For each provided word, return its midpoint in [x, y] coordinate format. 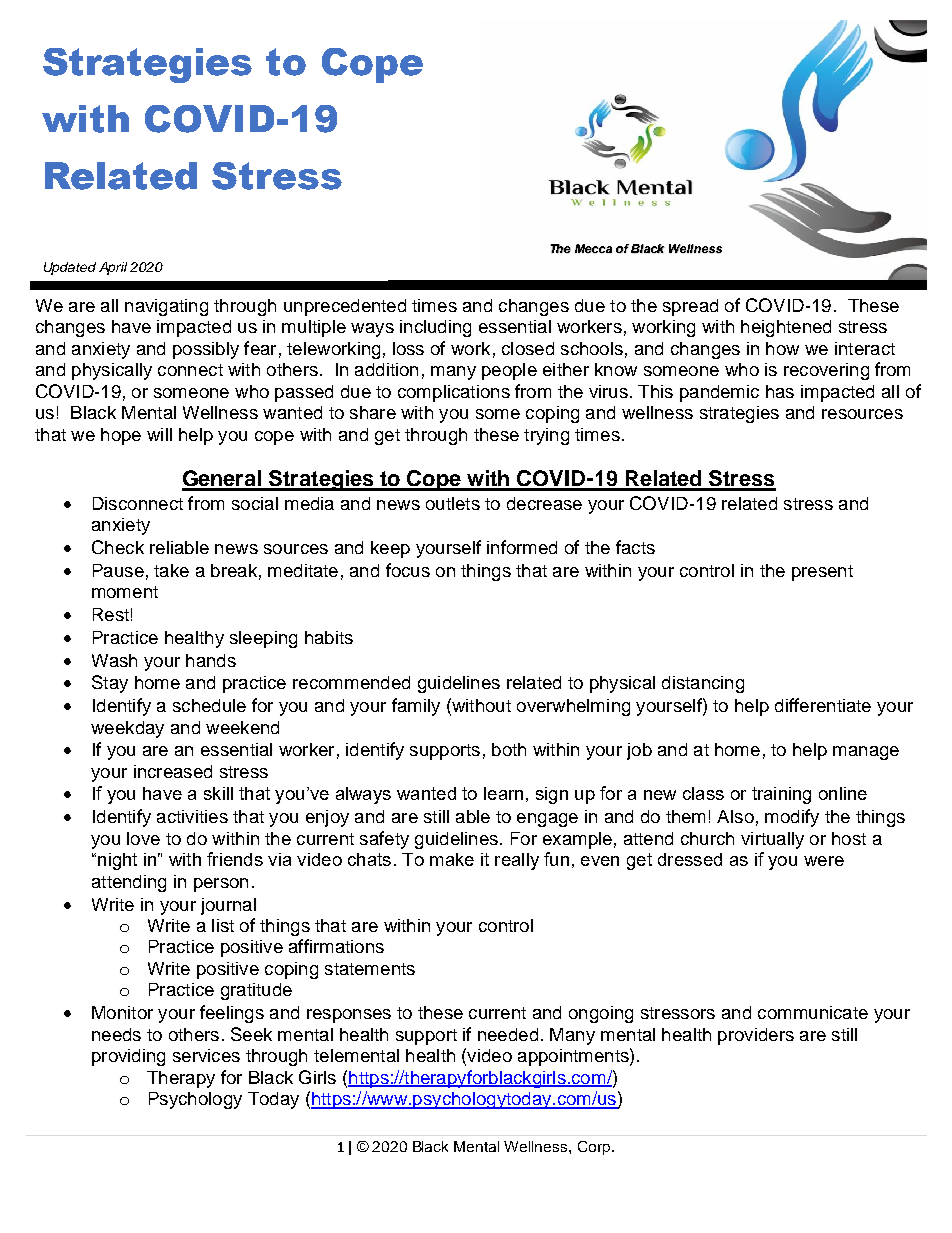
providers [756, 1036]
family [416, 707]
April [113, 268]
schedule [209, 705]
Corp [594, 1148]
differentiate [823, 705]
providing [128, 1057]
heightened [786, 328]
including [435, 328]
